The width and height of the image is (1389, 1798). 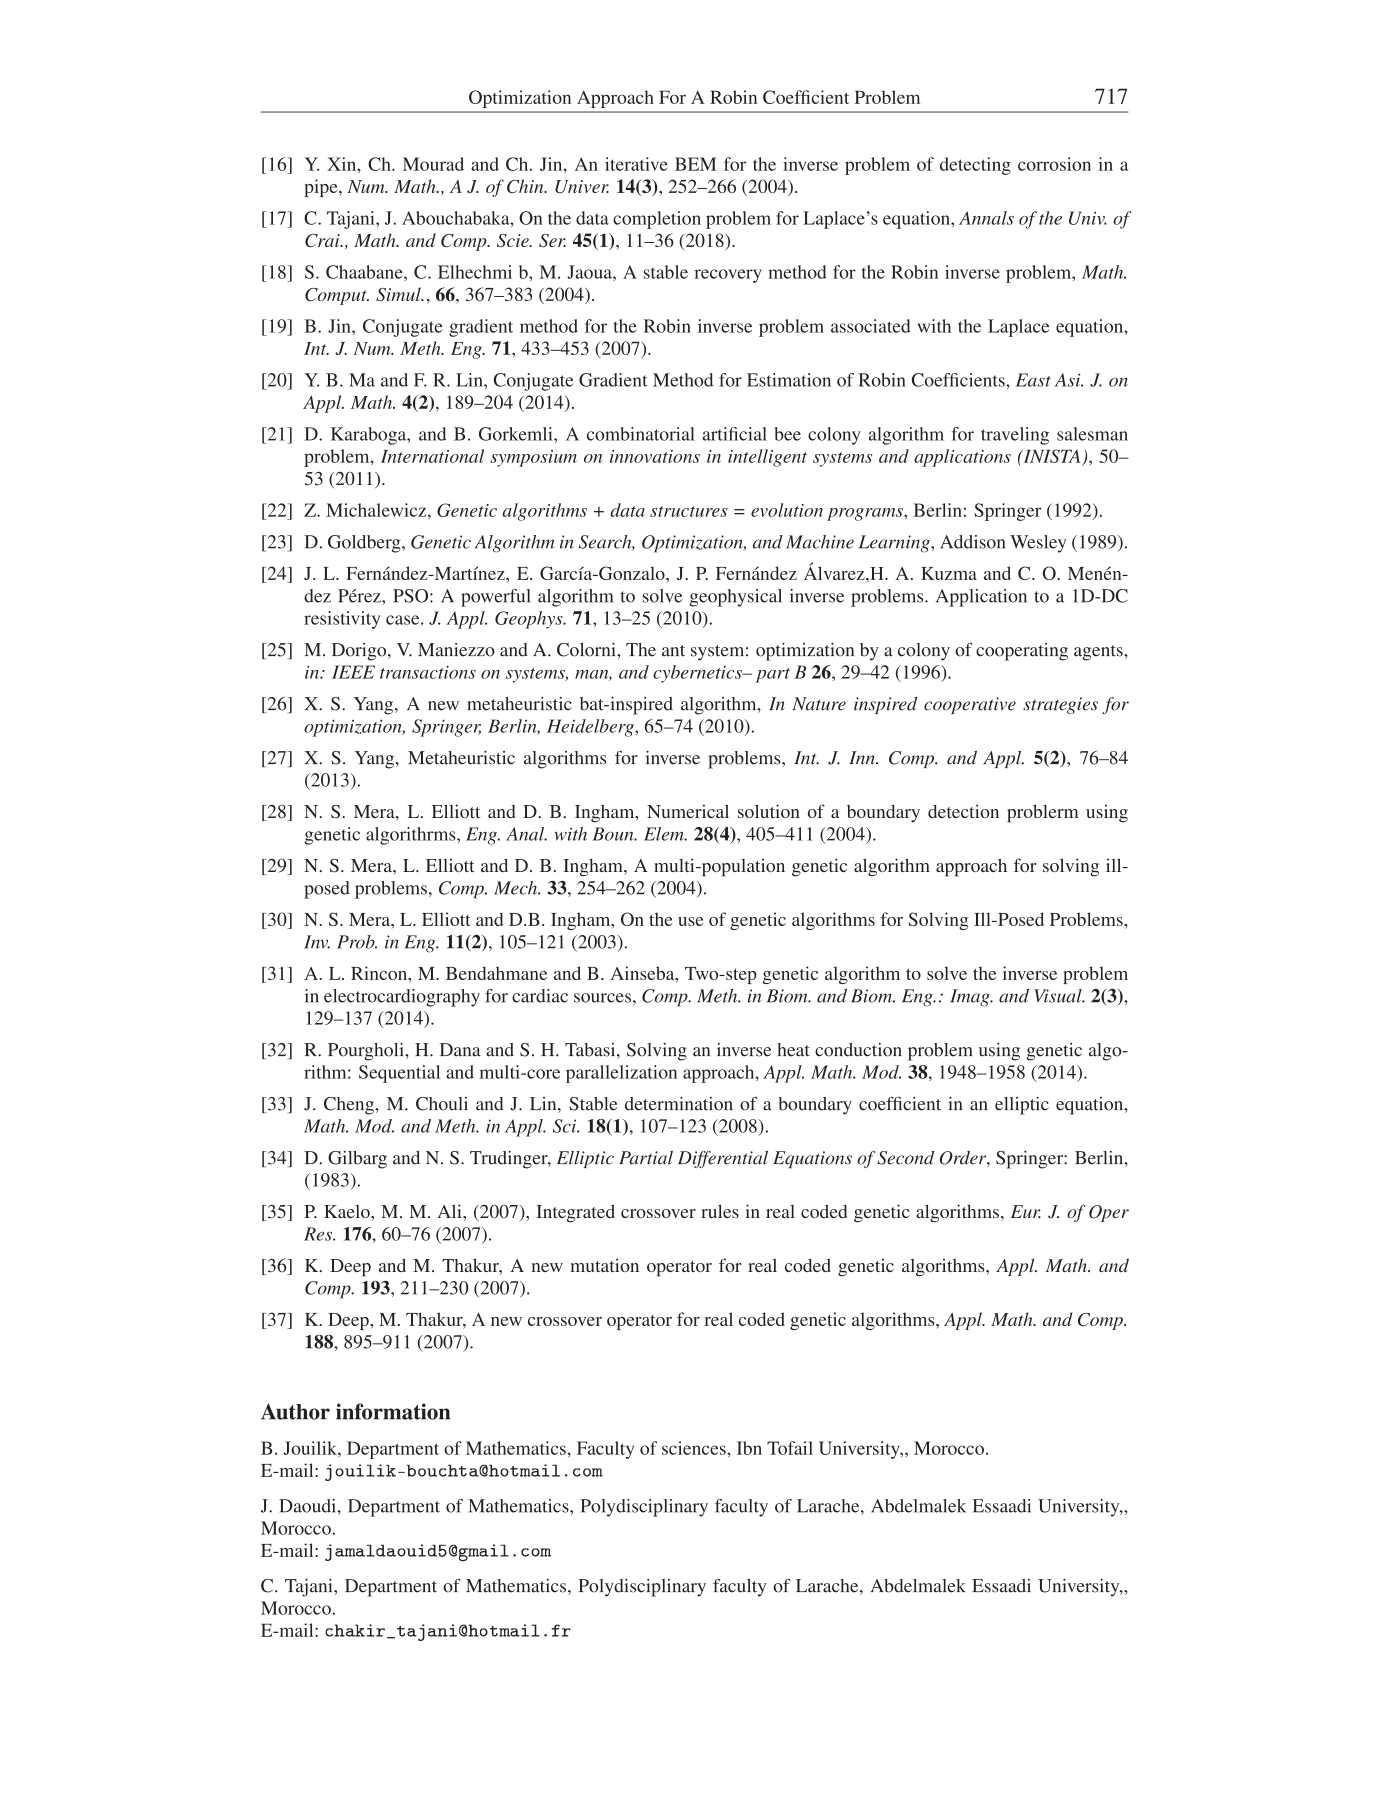 What do you see at coordinates (673, 651) in the image?
I see `ant` at bounding box center [673, 651].
